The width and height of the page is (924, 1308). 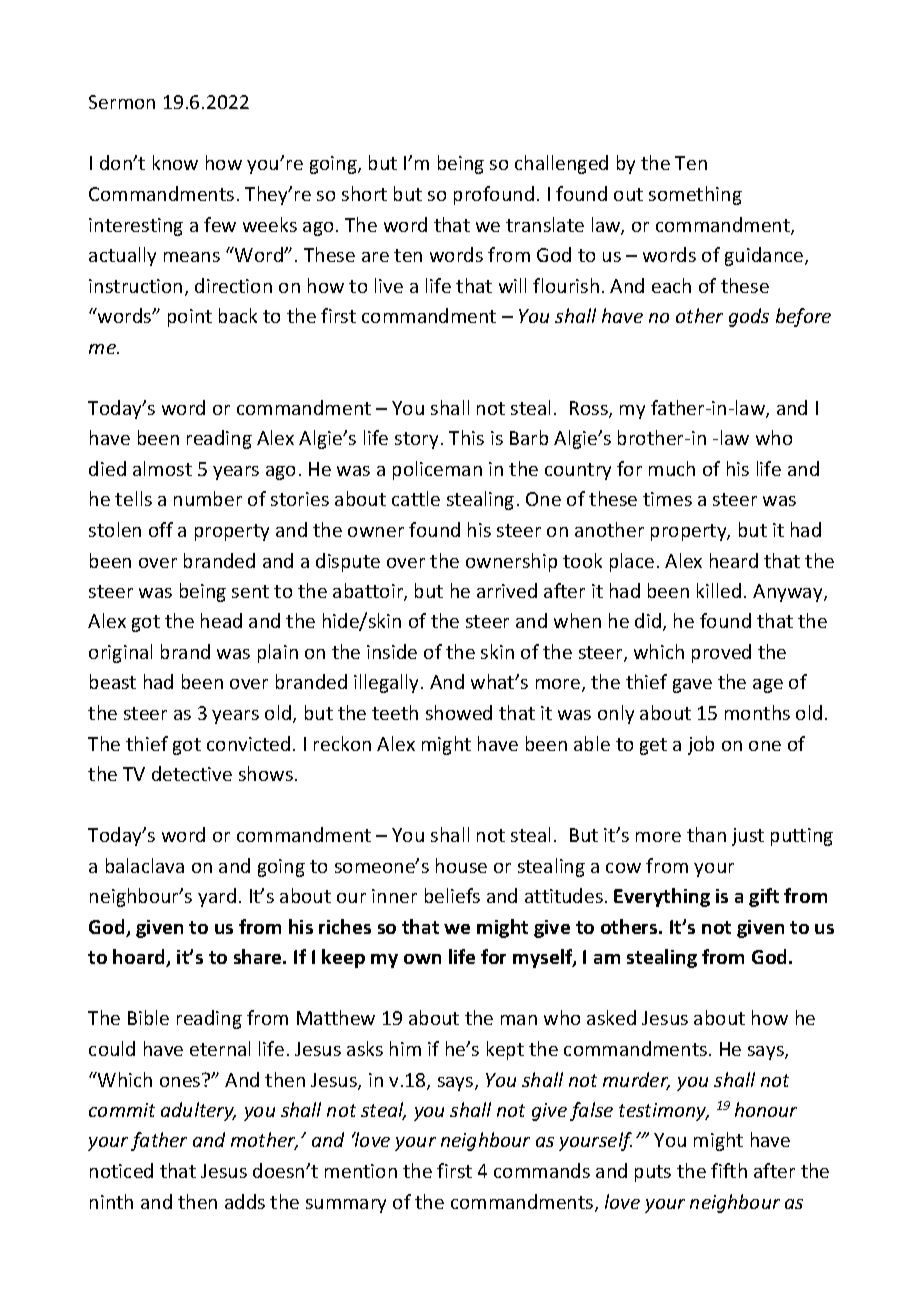 What do you see at coordinates (175, 162) in the page?
I see `know` at bounding box center [175, 162].
